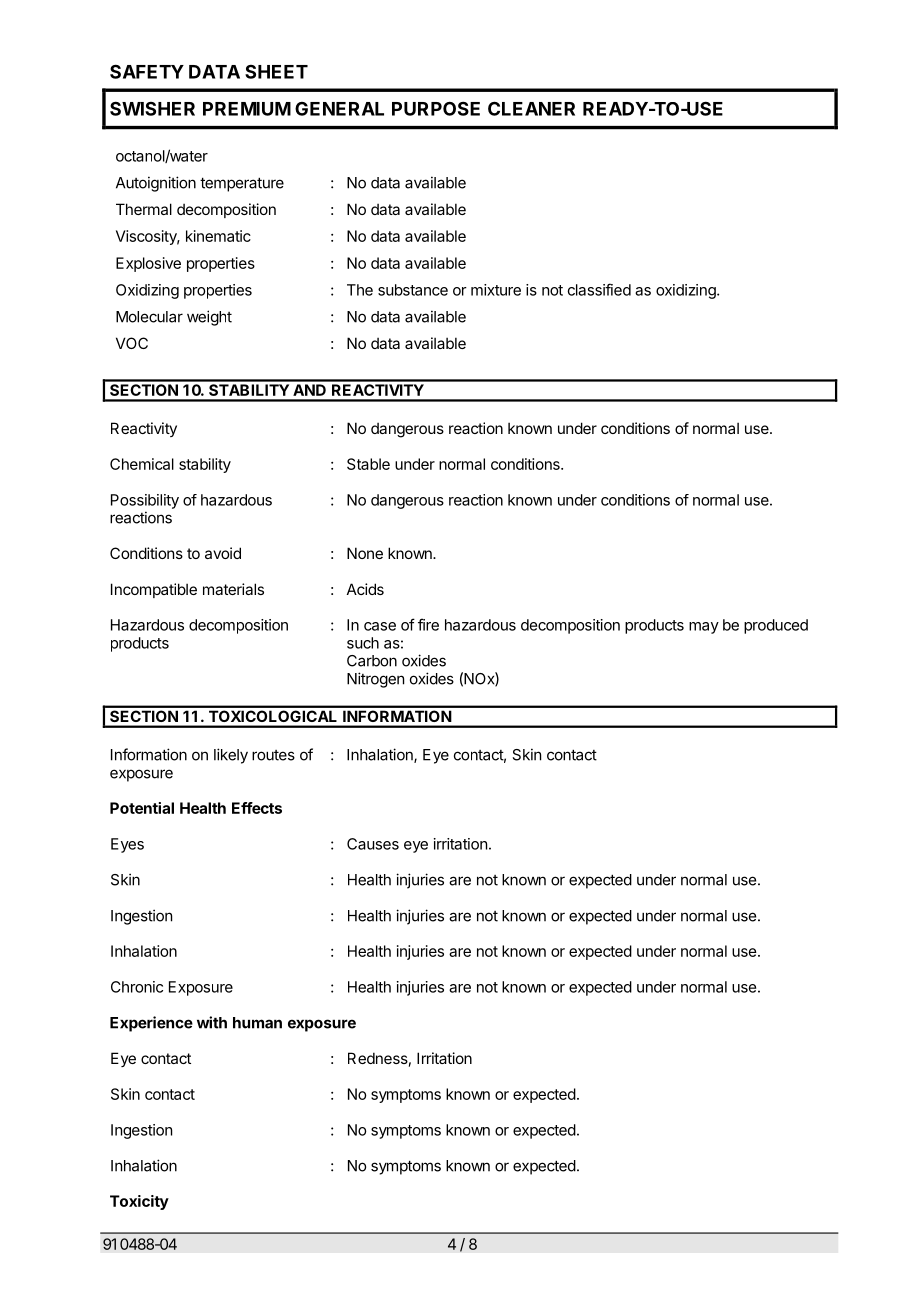  I want to click on Toxicity, so click(139, 1202).
